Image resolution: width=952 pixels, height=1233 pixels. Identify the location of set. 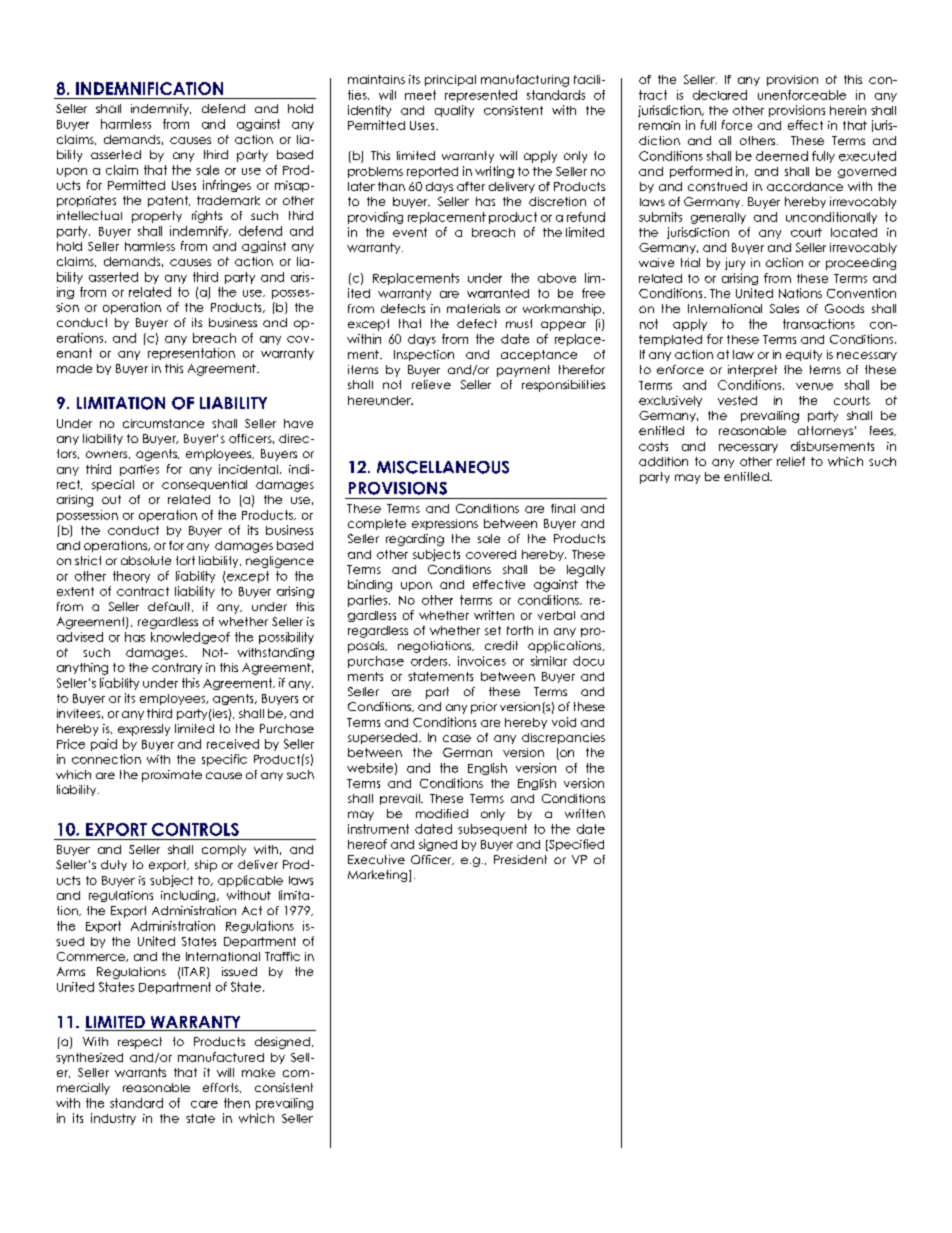
(493, 630).
